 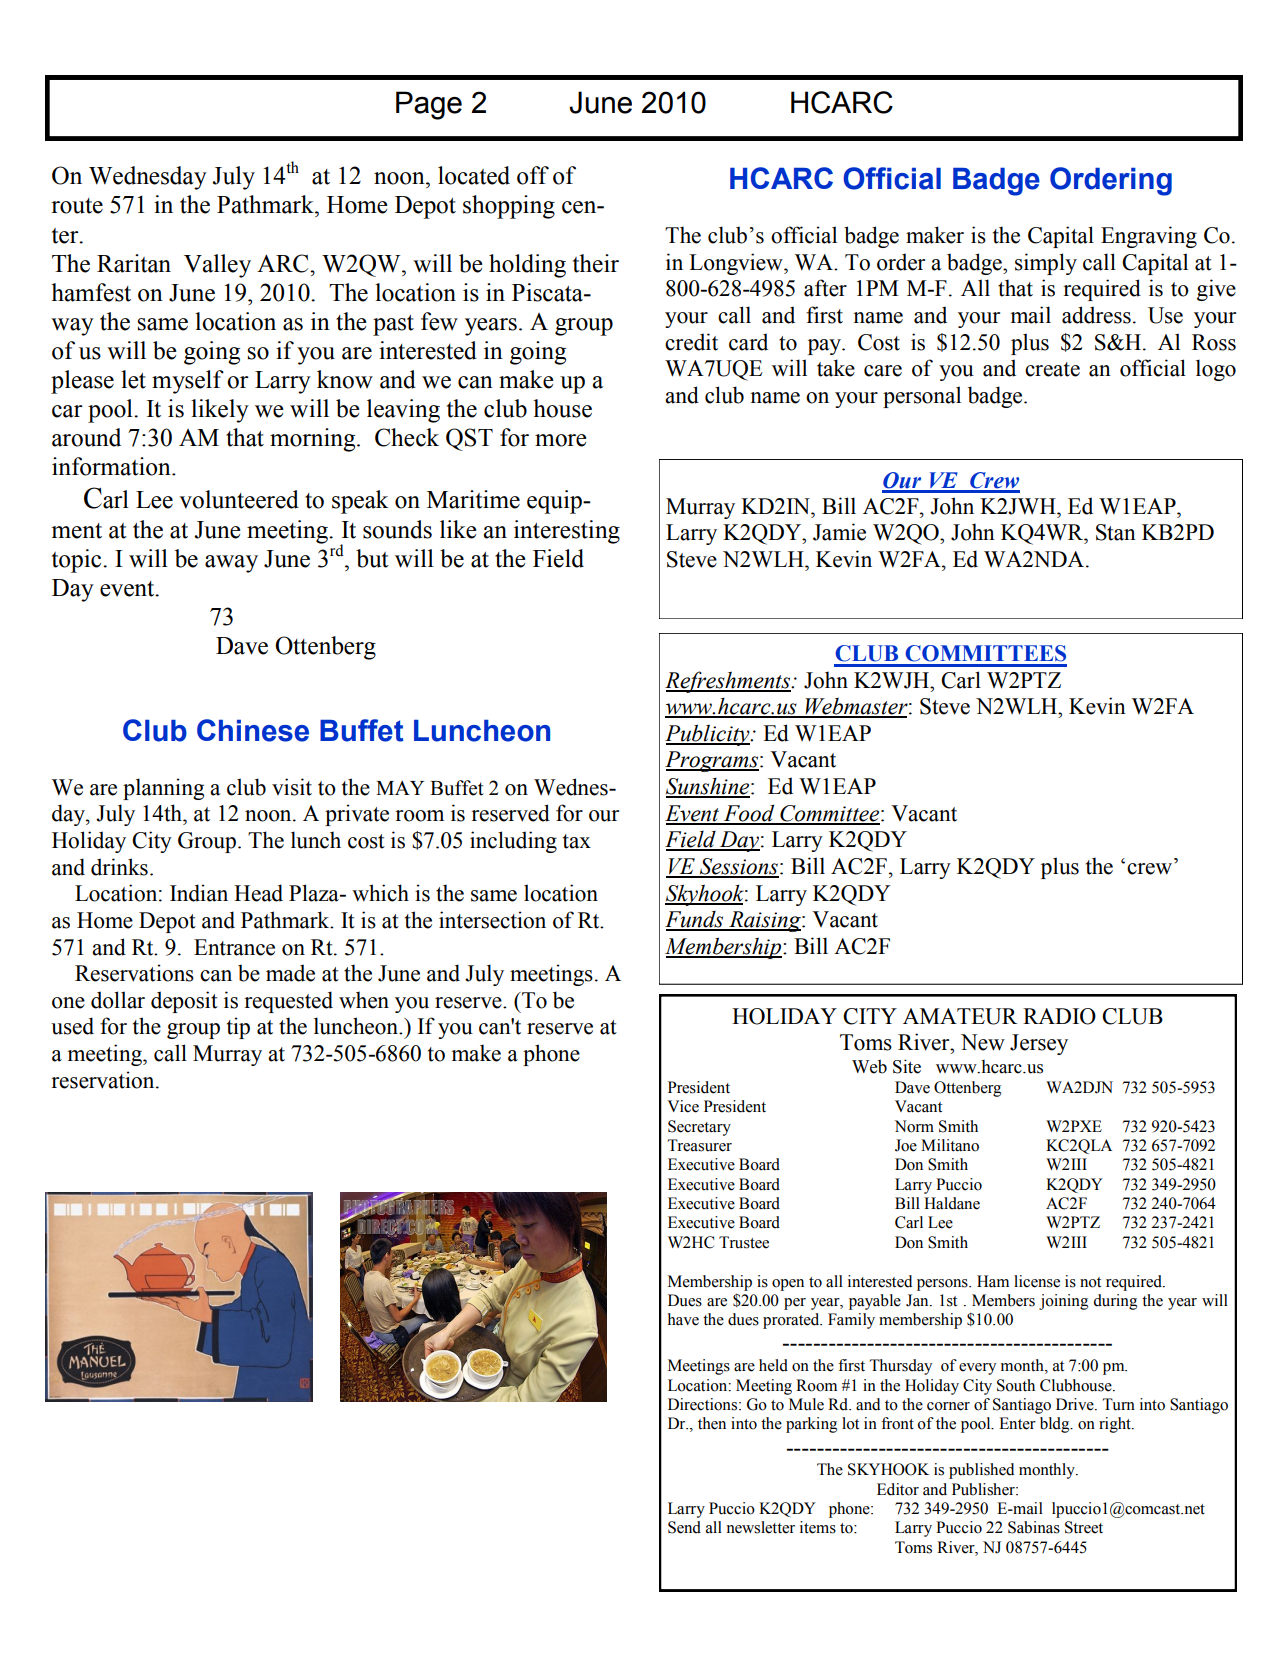 I want to click on Engraving, so click(x=1149, y=237).
